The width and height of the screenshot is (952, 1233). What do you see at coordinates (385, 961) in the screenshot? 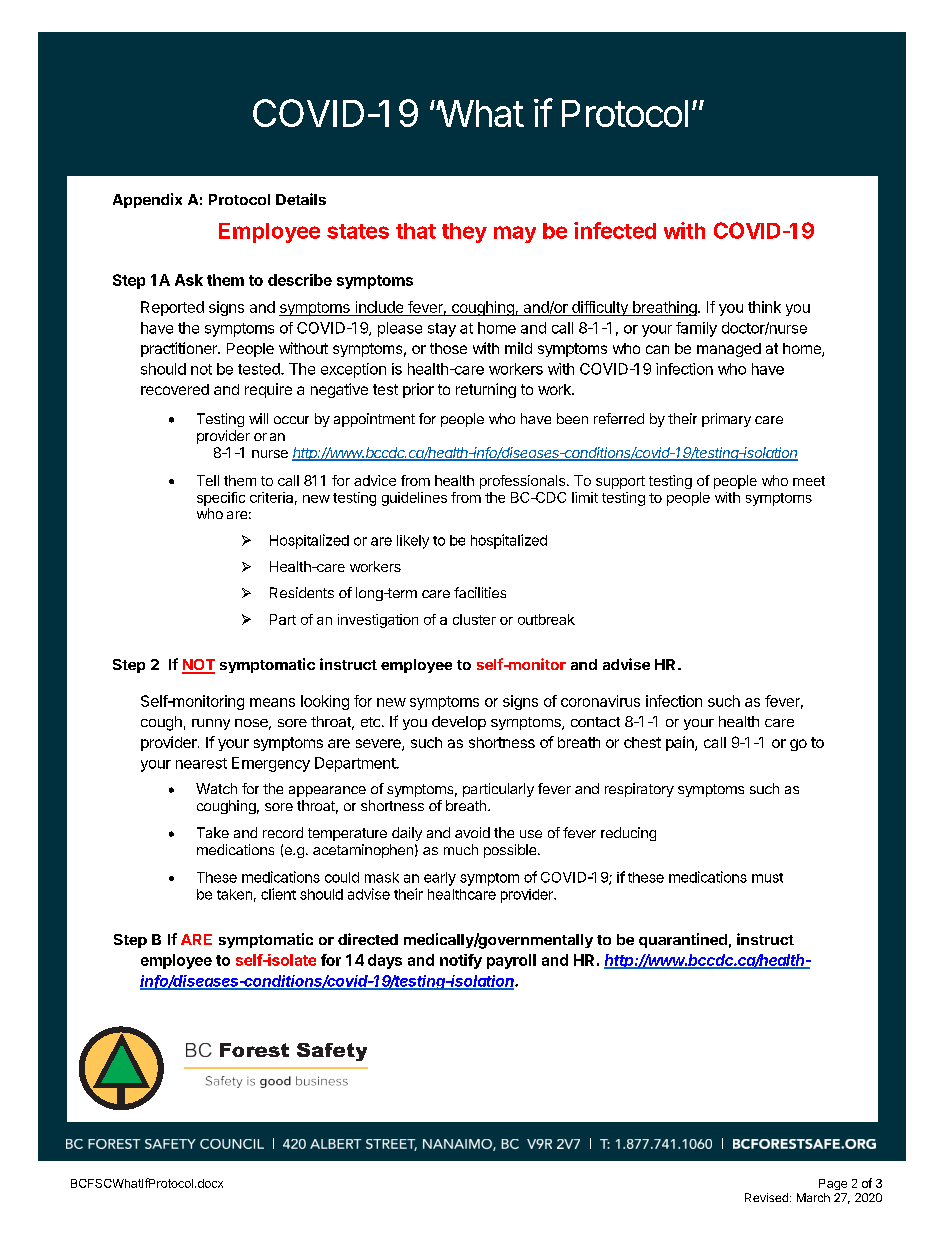
I see `days` at bounding box center [385, 961].
